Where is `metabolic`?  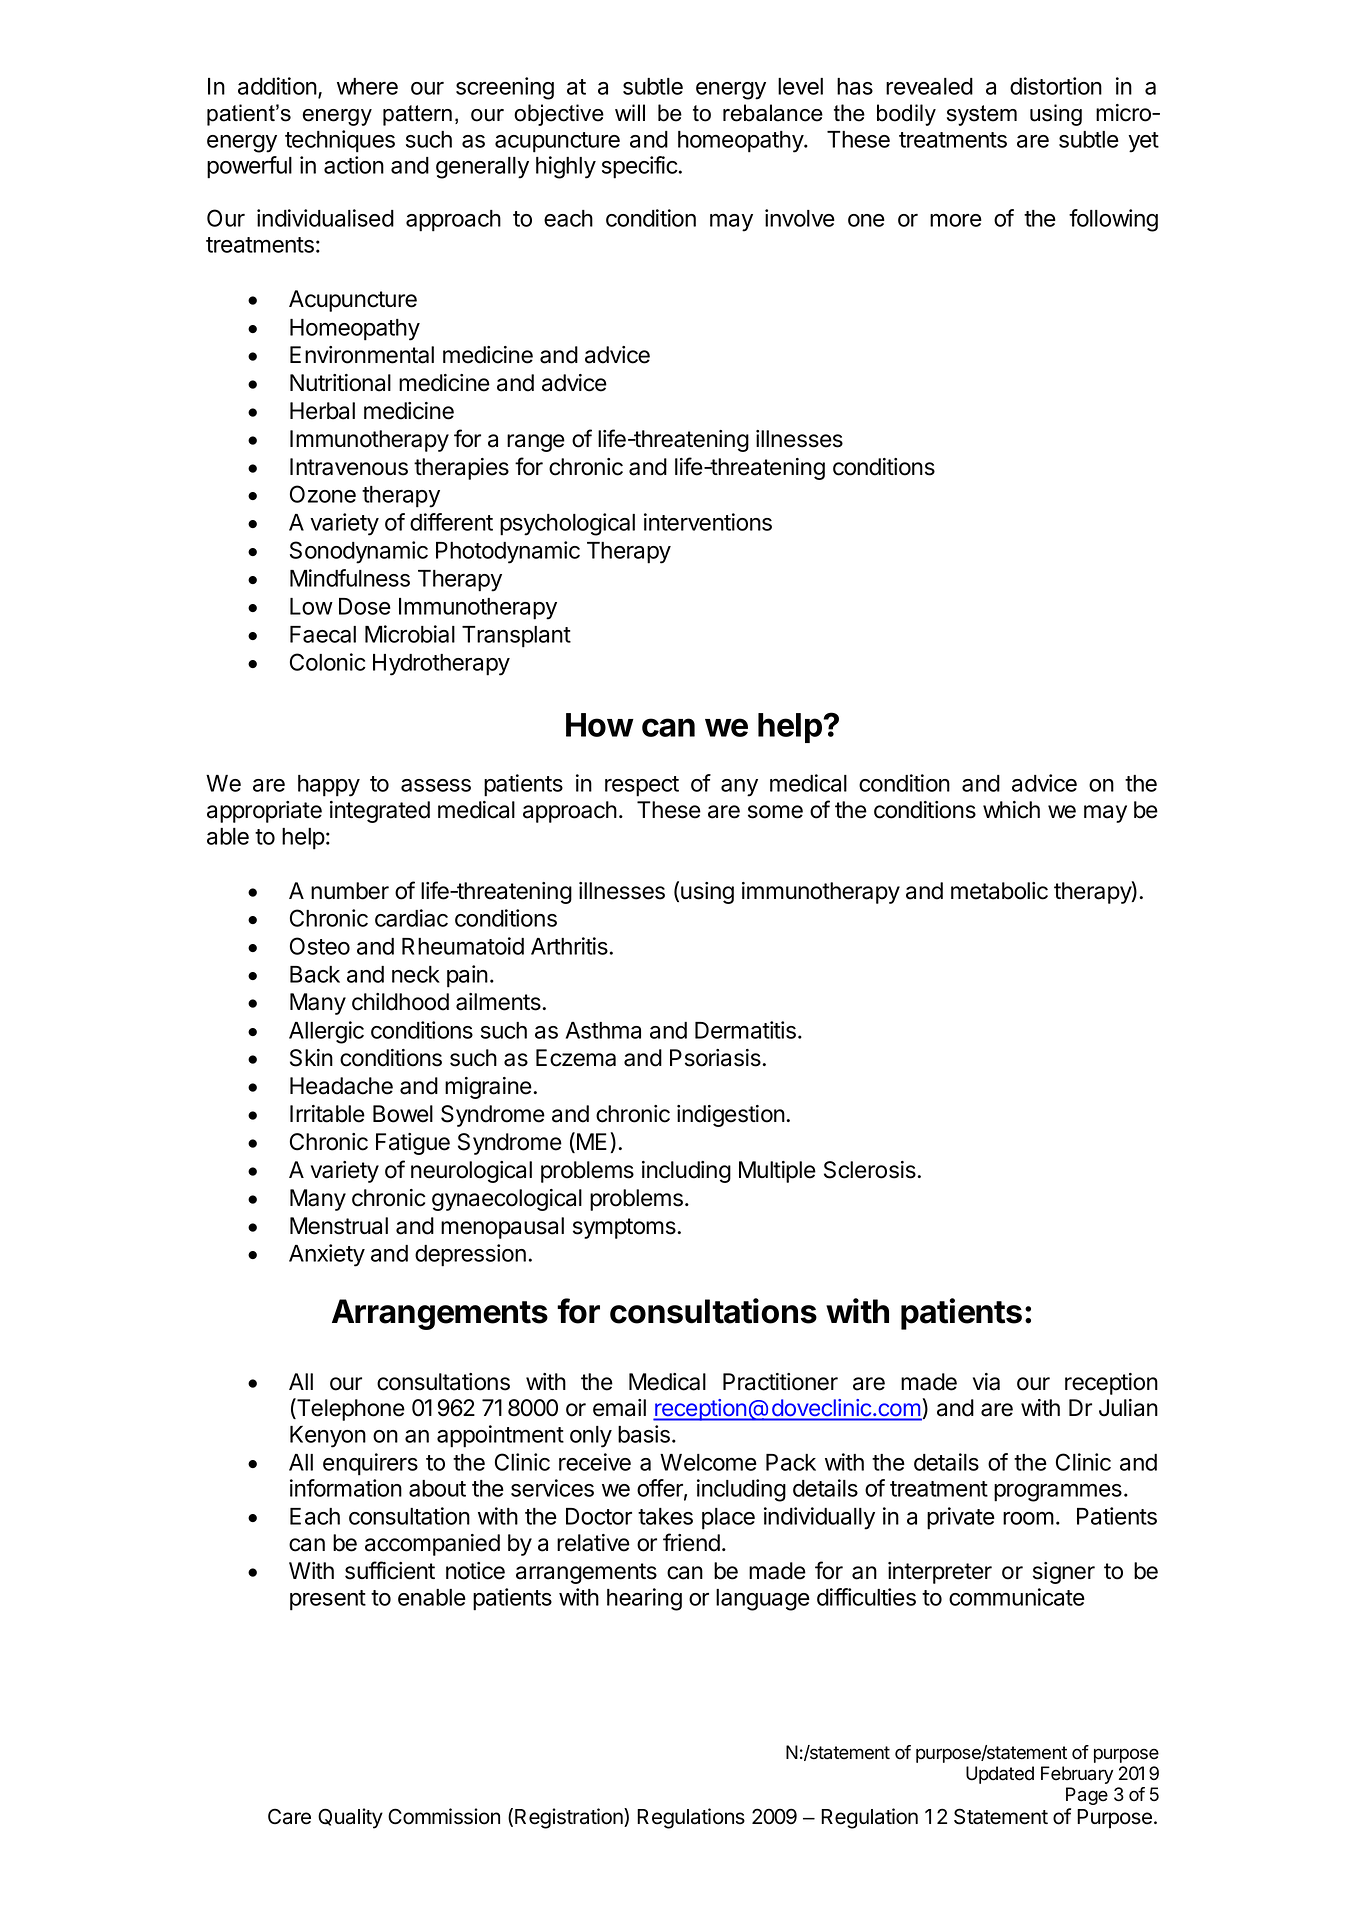
metabolic is located at coordinates (999, 891).
